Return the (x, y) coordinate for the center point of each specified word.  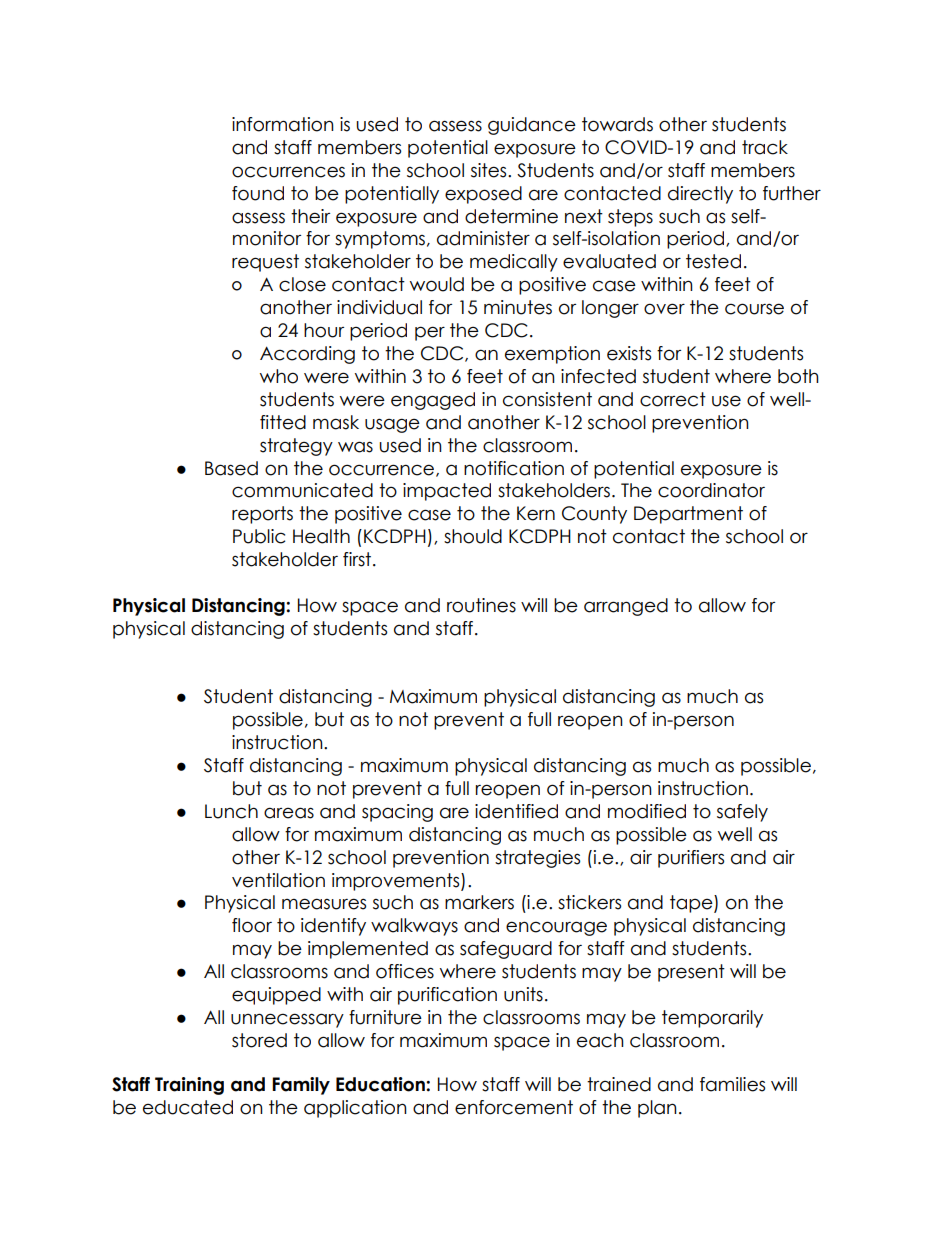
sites (490, 170)
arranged (626, 607)
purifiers (691, 859)
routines (481, 605)
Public (259, 536)
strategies (537, 859)
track (765, 147)
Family (301, 1086)
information (283, 124)
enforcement (514, 1107)
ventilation (278, 880)
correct (673, 399)
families (732, 1084)
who (279, 376)
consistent (547, 399)
